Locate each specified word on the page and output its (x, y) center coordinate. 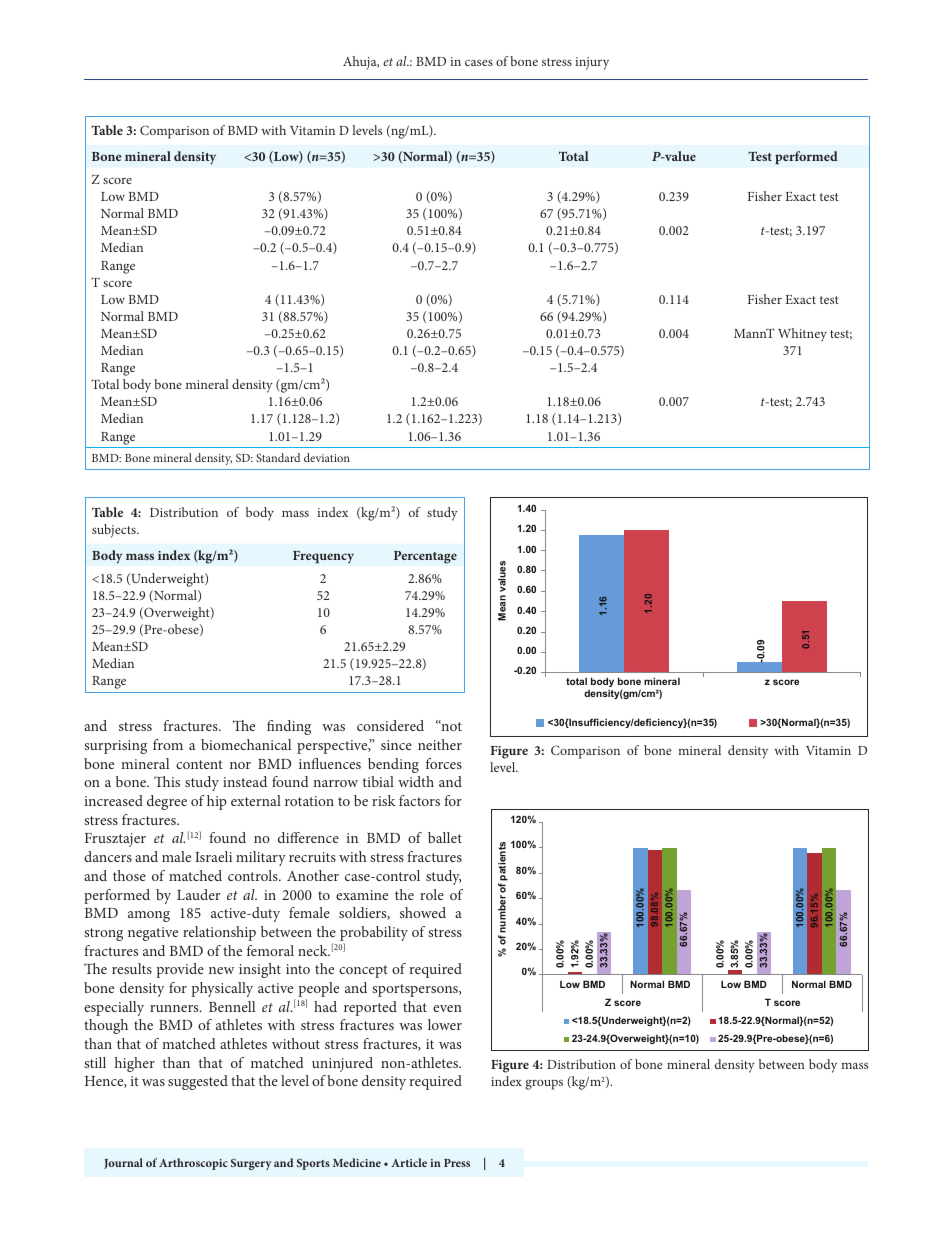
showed (423, 912)
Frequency (323, 557)
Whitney (802, 335)
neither (440, 744)
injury (592, 63)
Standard (278, 457)
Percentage (425, 557)
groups (544, 1084)
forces (444, 763)
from (168, 744)
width (416, 781)
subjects (115, 531)
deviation (327, 457)
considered (390, 725)
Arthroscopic (193, 1164)
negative (153, 934)
